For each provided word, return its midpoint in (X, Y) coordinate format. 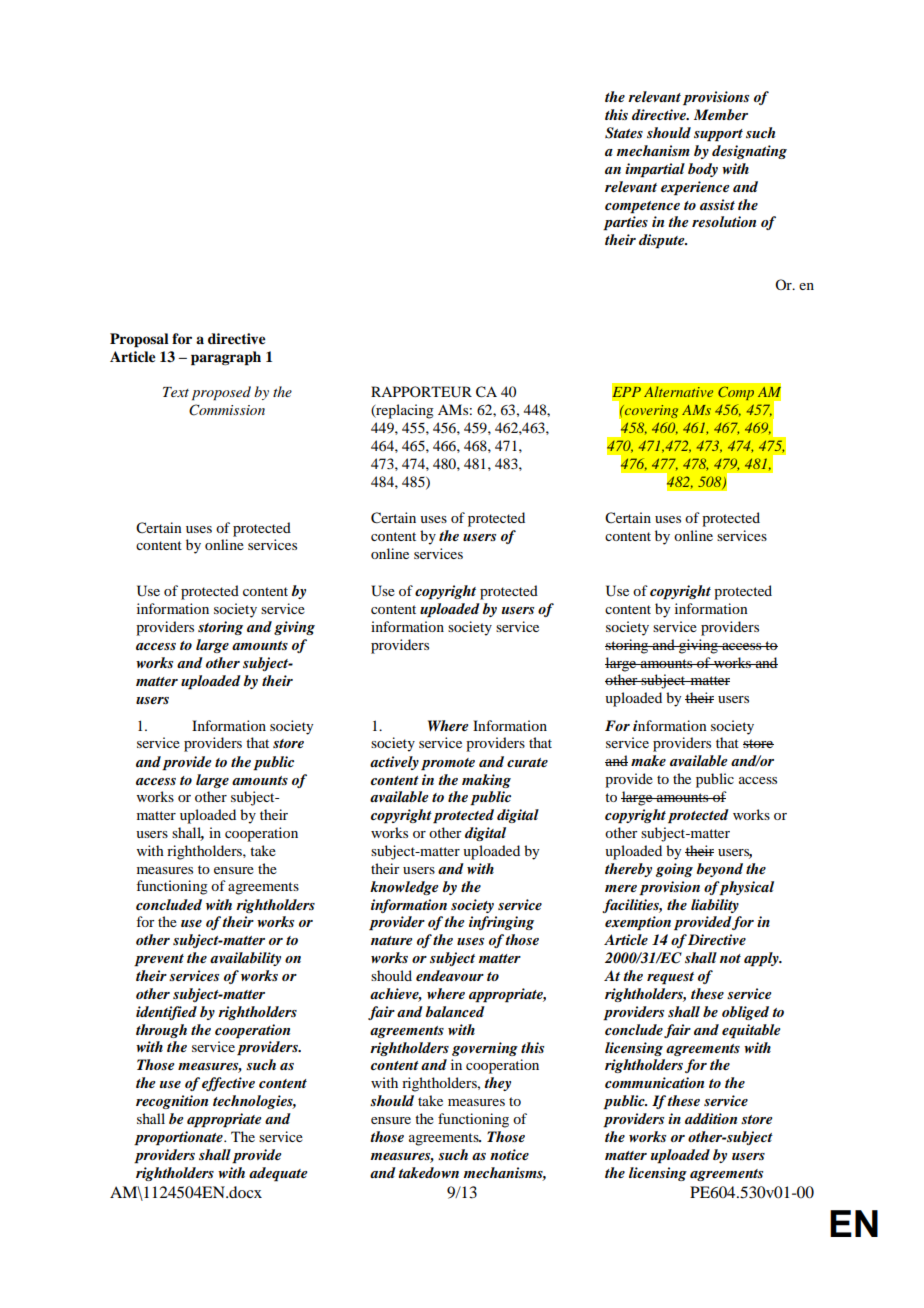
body (703, 170)
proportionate (179, 1138)
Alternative (678, 391)
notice (509, 1154)
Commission (227, 410)
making (486, 781)
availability (245, 959)
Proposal (139, 340)
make (648, 760)
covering (650, 411)
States (624, 133)
